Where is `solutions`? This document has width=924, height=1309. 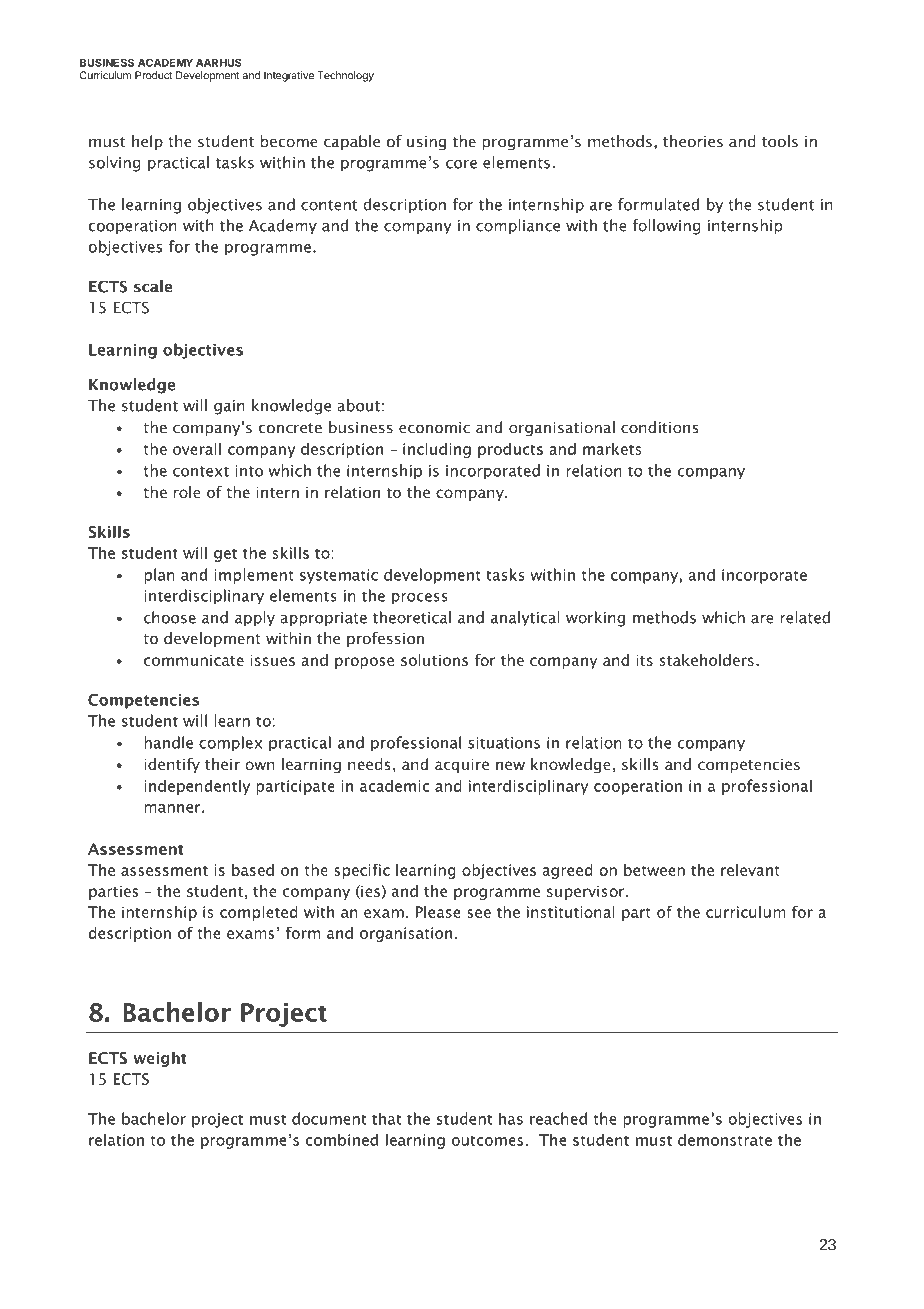
solutions is located at coordinates (434, 660).
